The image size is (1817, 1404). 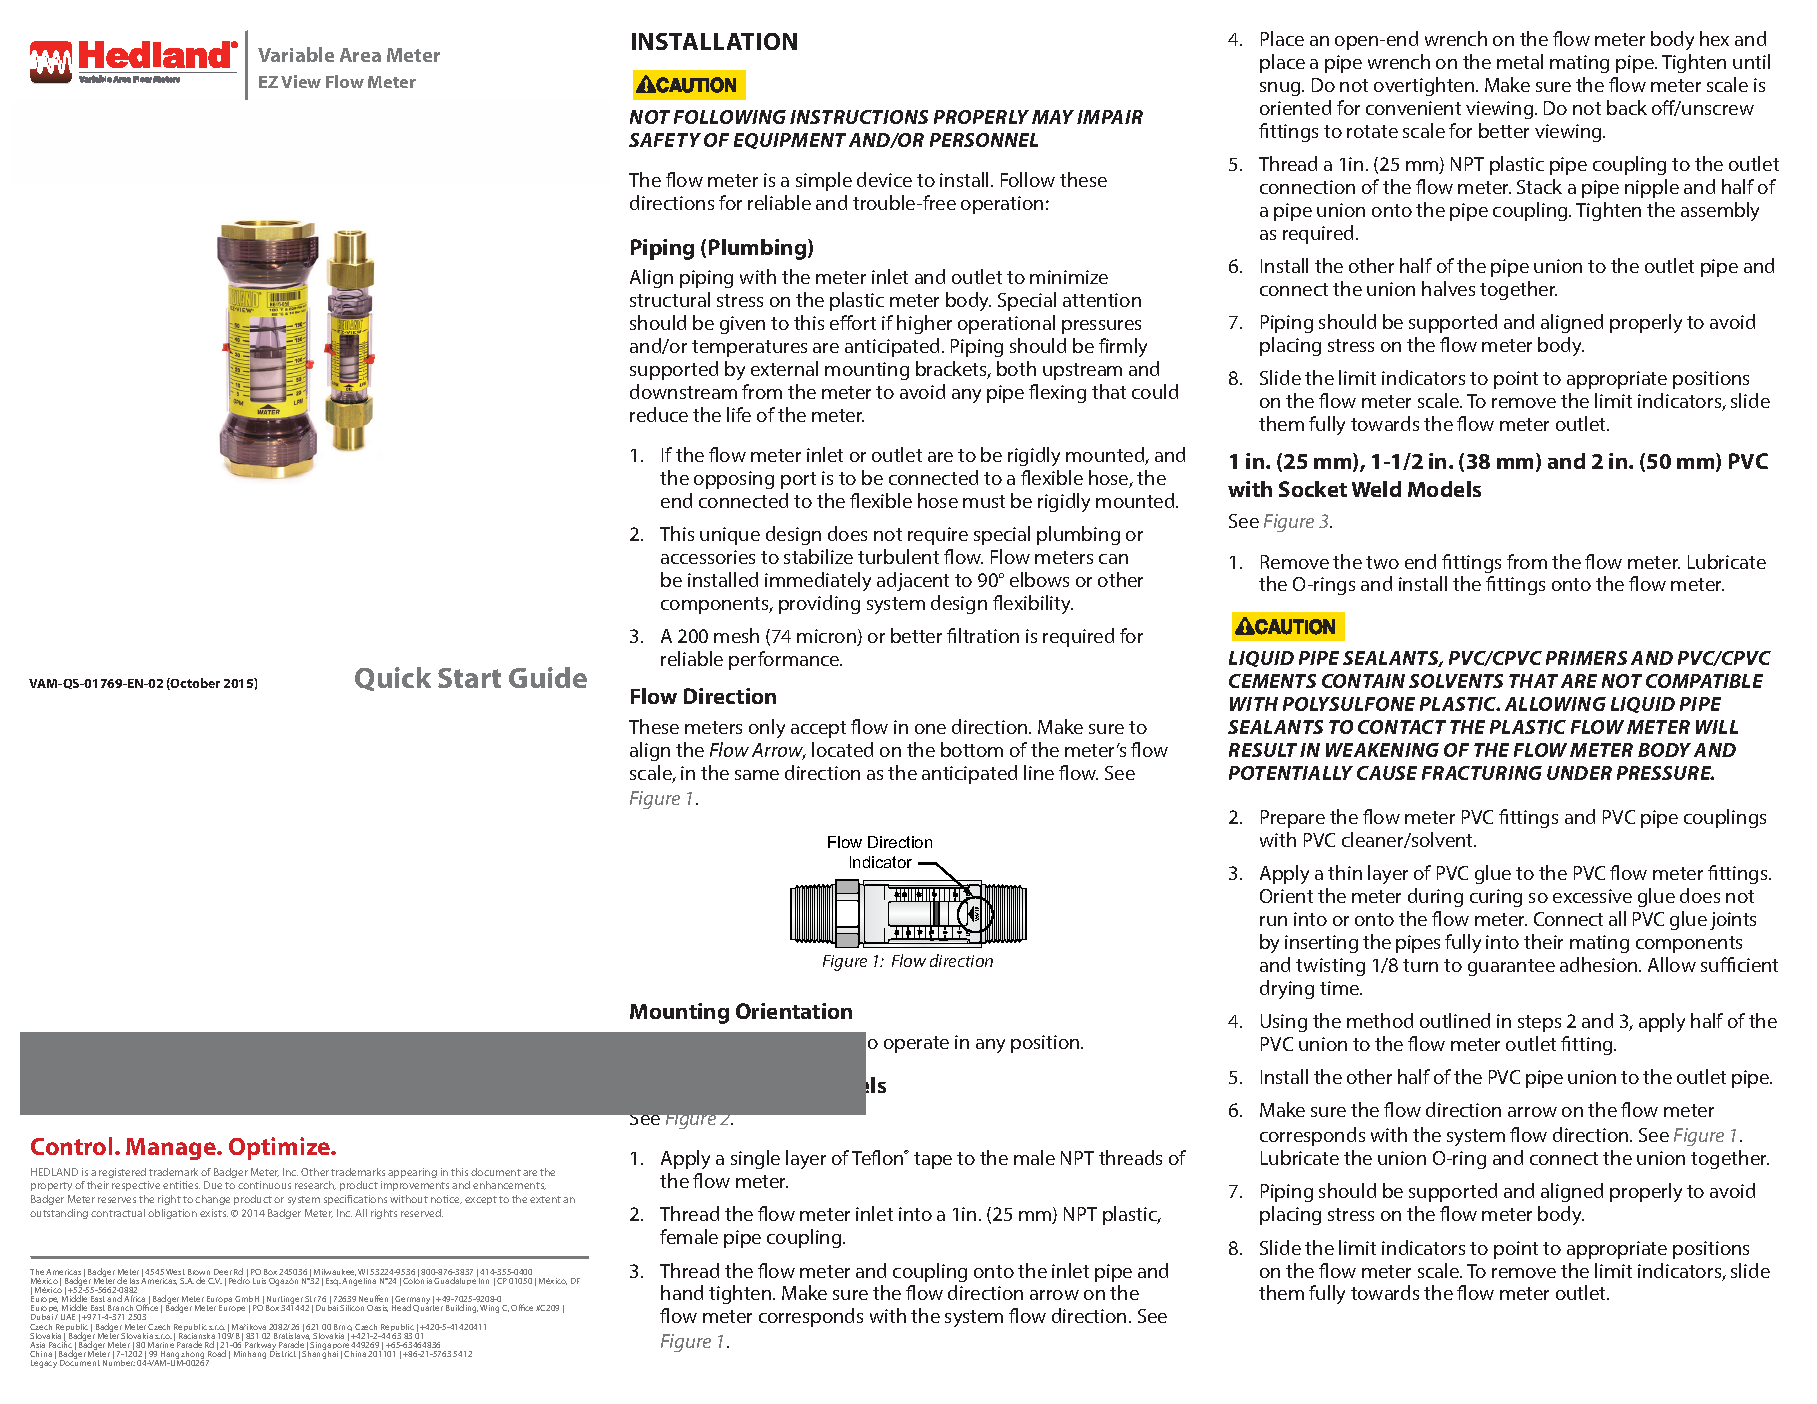 I want to click on must, so click(x=984, y=501).
